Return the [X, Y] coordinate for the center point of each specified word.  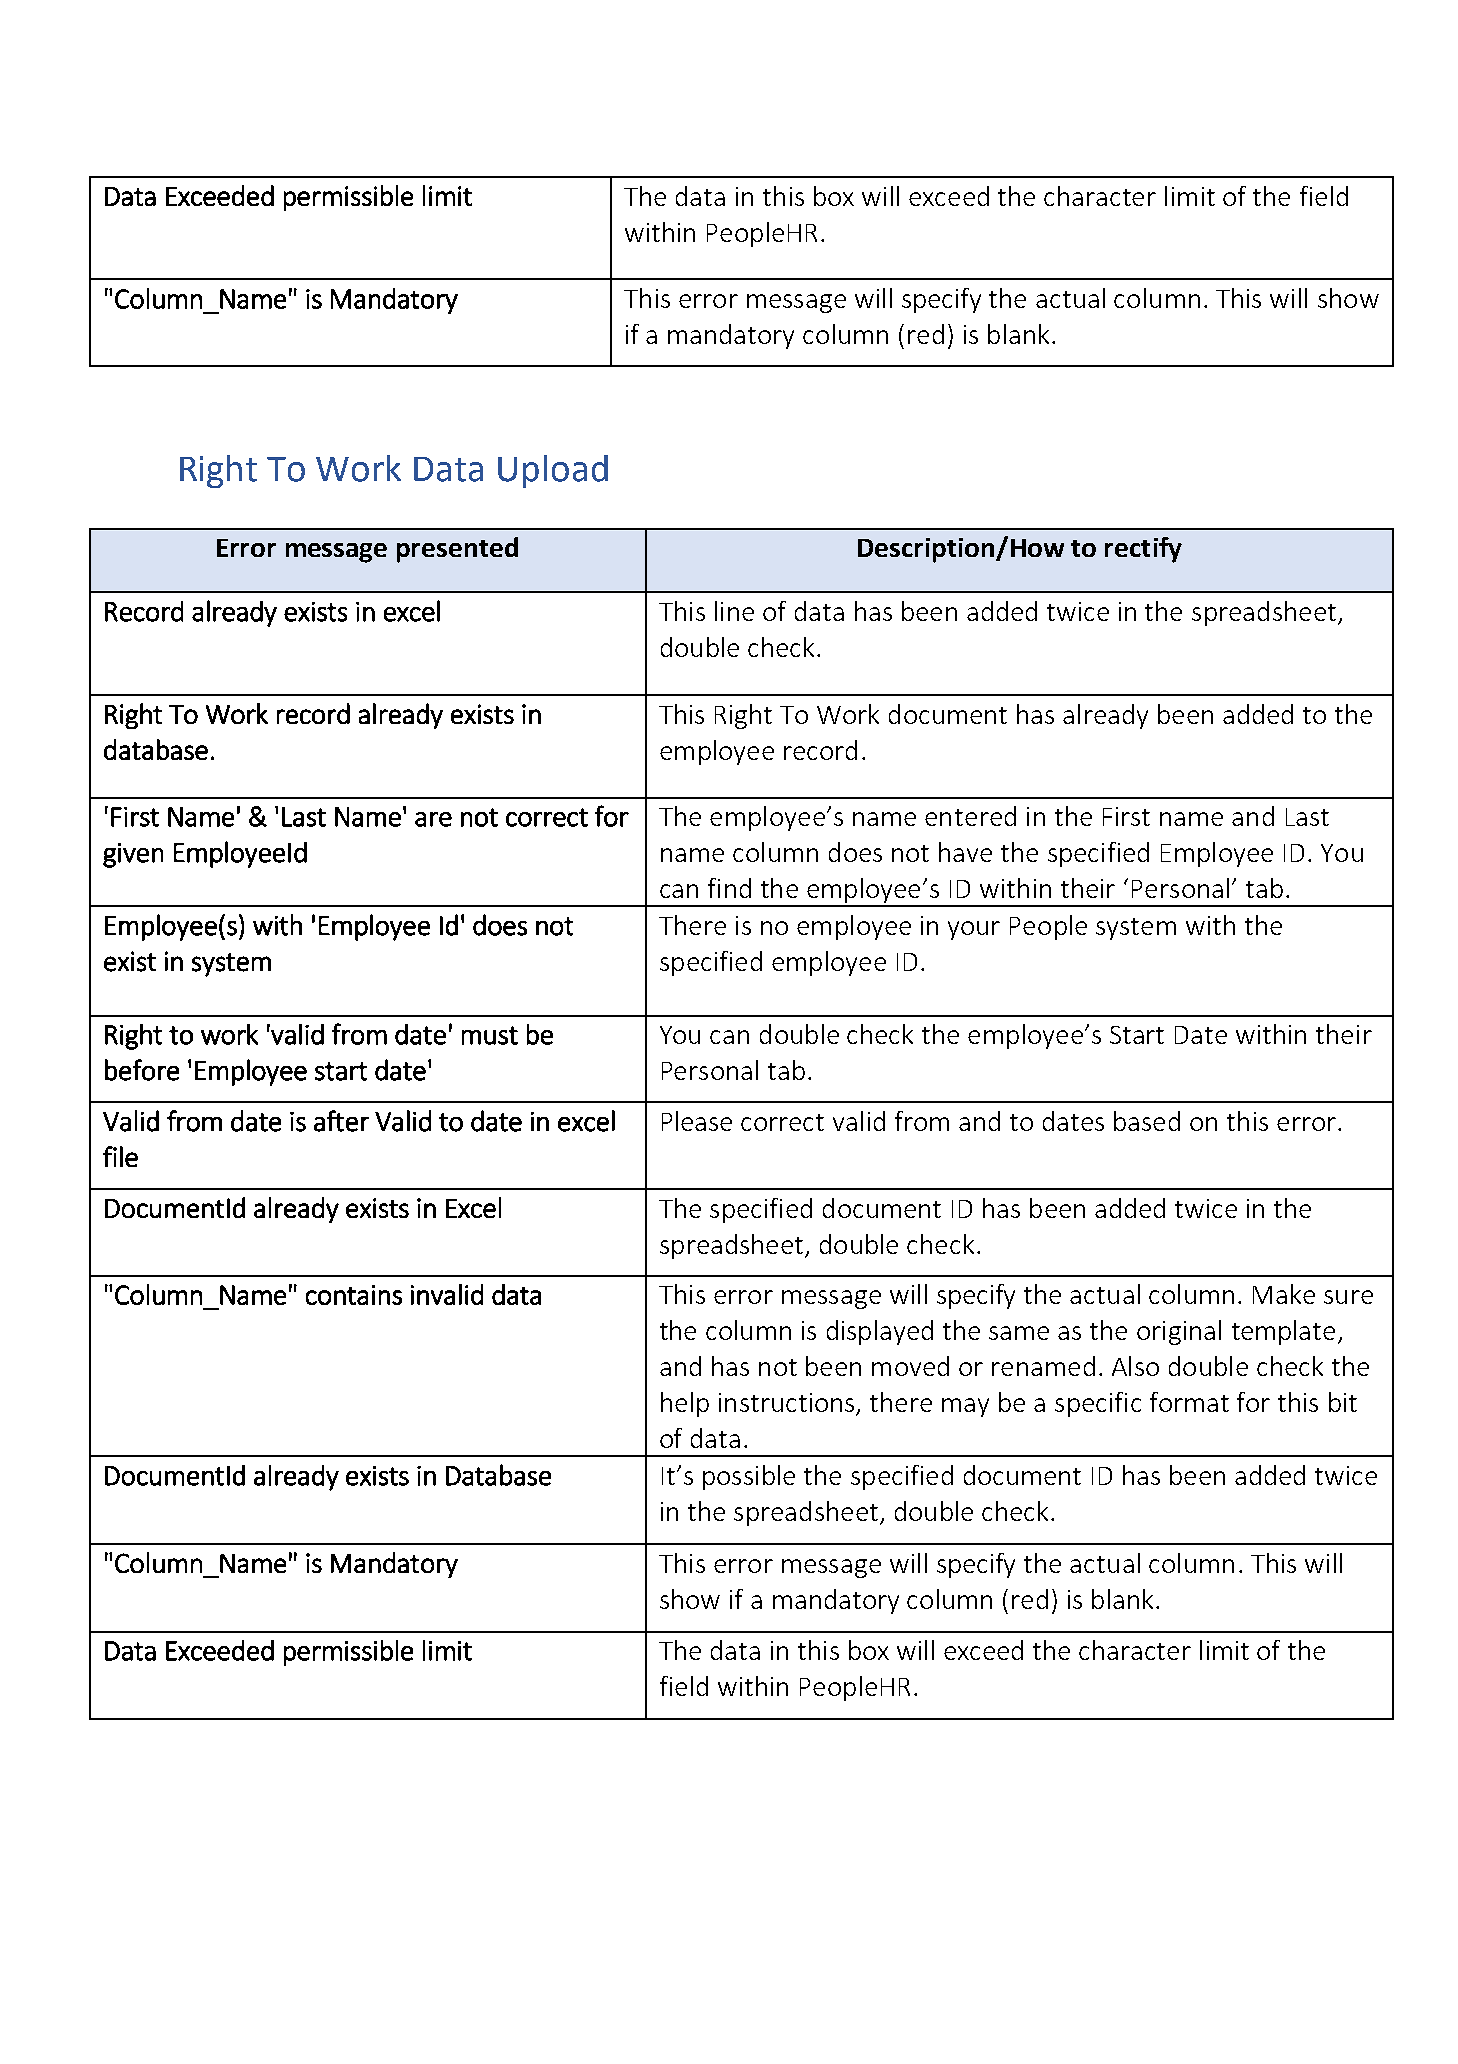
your [974, 930]
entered [970, 816]
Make [1284, 1294]
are [433, 819]
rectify [1143, 550]
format [1189, 1402]
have [965, 852]
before [142, 1070]
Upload [553, 471]
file [120, 1156]
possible [749, 1477]
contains [354, 1295]
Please [697, 1121]
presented [457, 550]
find [729, 888]
